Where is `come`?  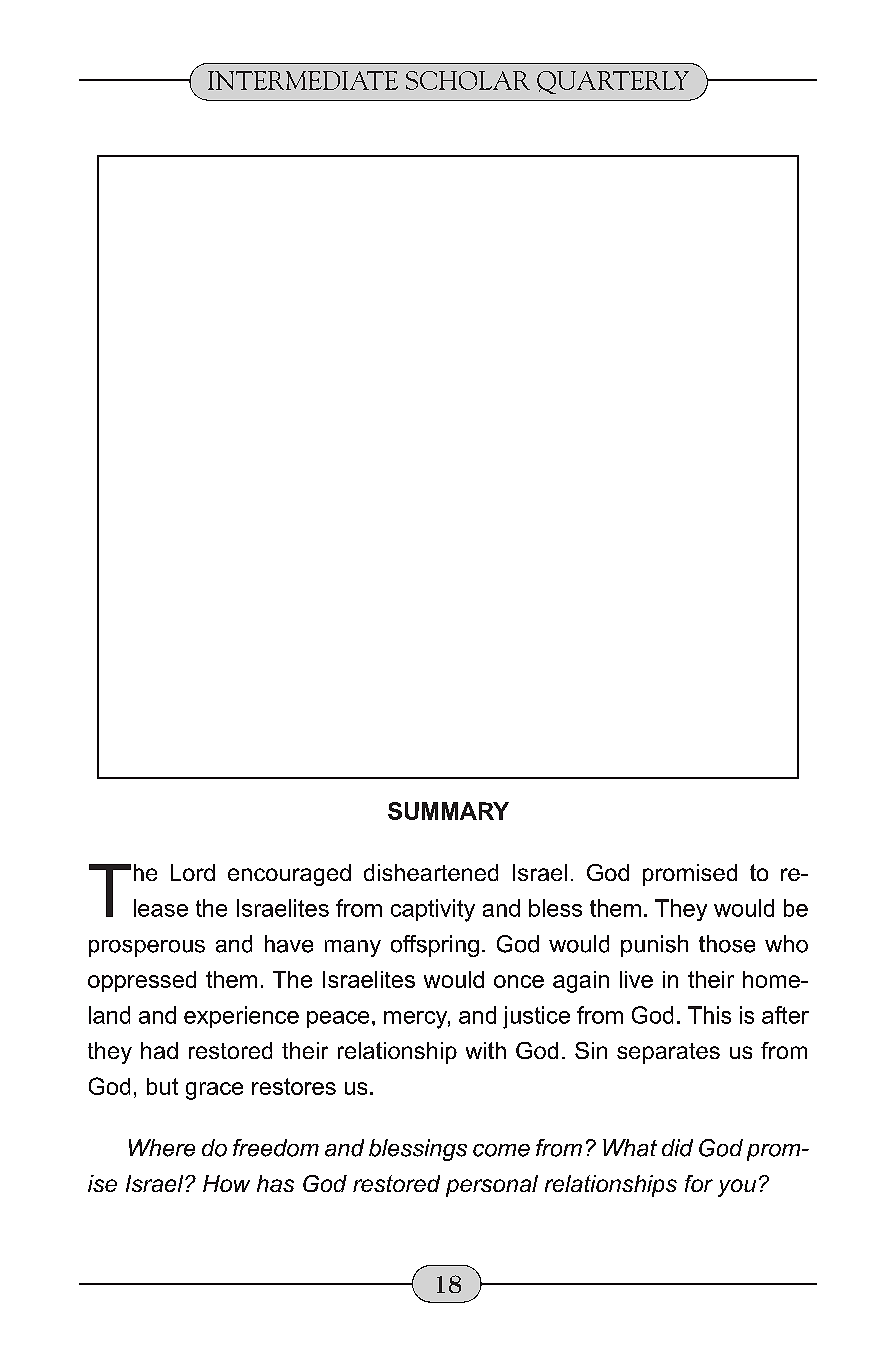
come is located at coordinates (501, 1150).
